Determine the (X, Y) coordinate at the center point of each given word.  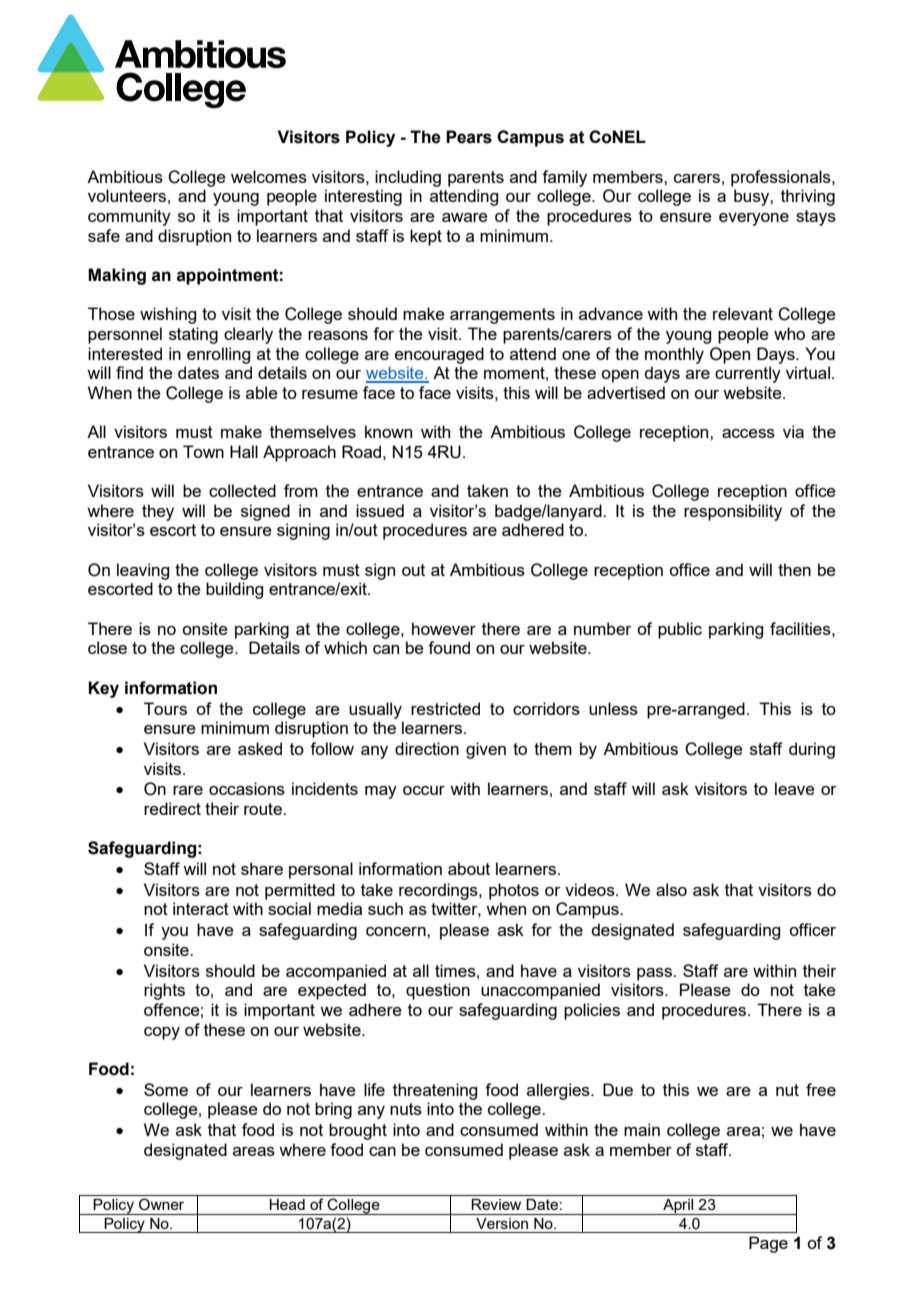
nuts (406, 1109)
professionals (782, 178)
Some (166, 1089)
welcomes (269, 176)
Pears (469, 137)
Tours (165, 708)
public (680, 630)
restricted (445, 708)
